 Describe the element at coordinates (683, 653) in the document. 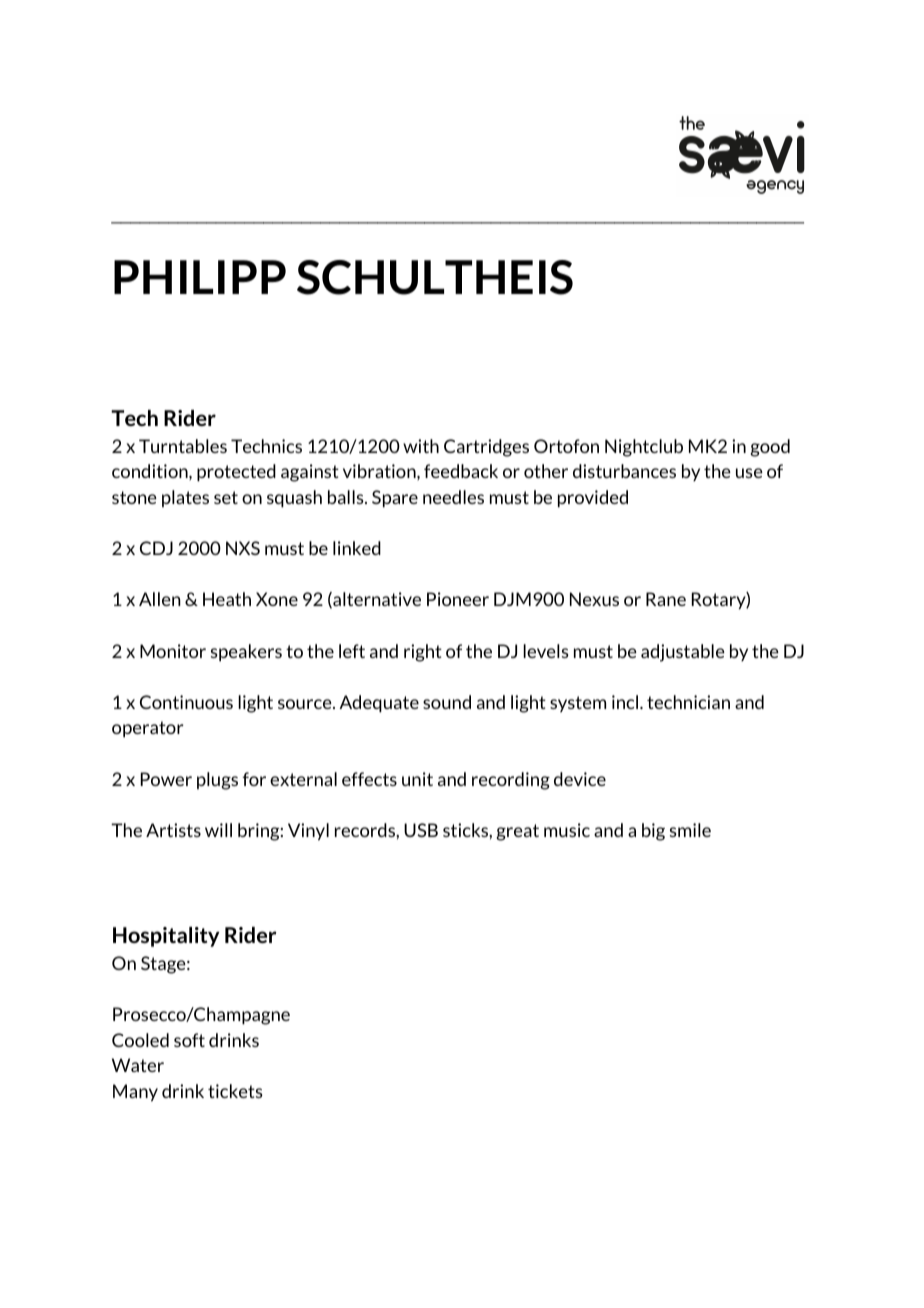

I see `adjustable` at that location.
